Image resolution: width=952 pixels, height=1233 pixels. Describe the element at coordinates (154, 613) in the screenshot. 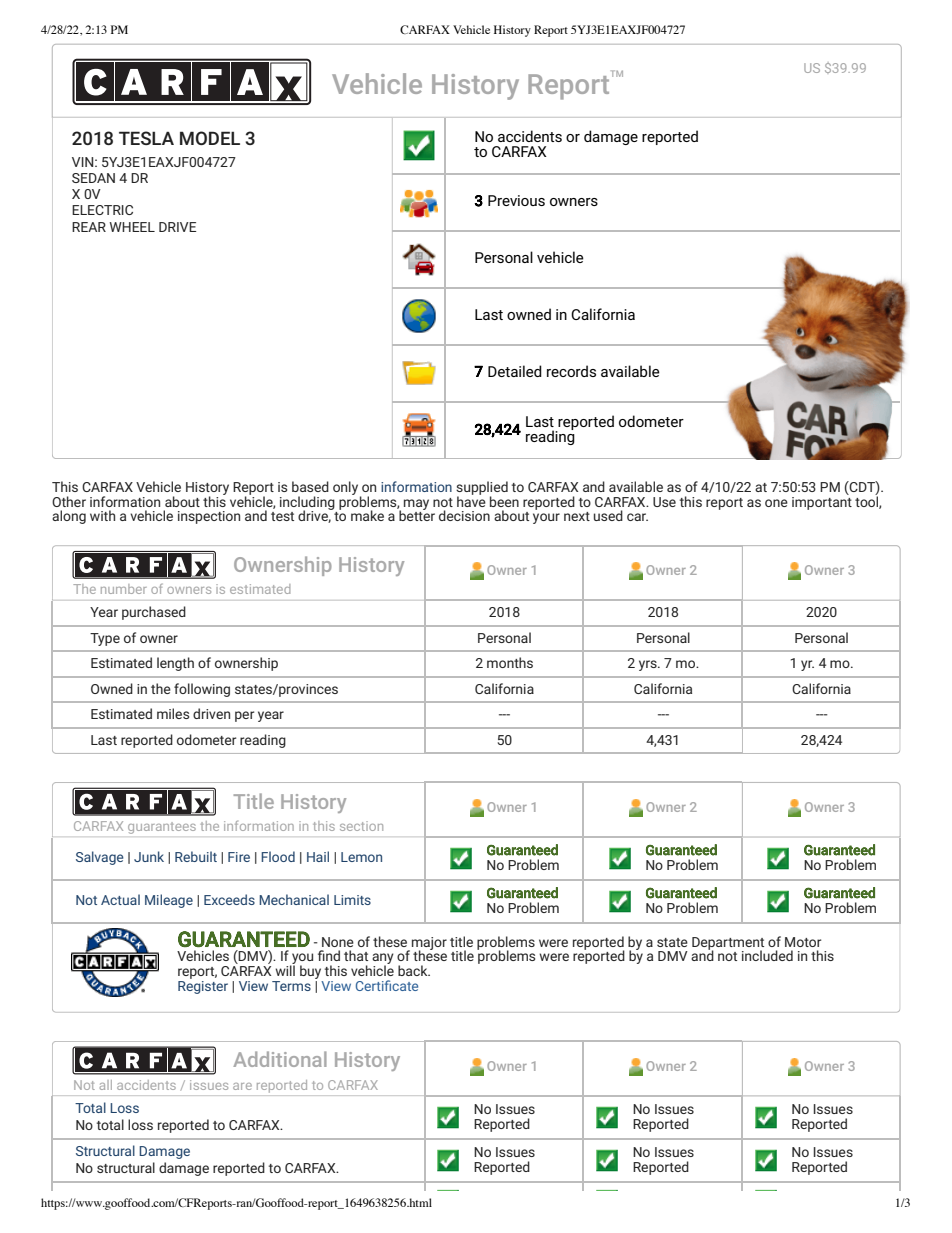

I see `purchased` at that location.
